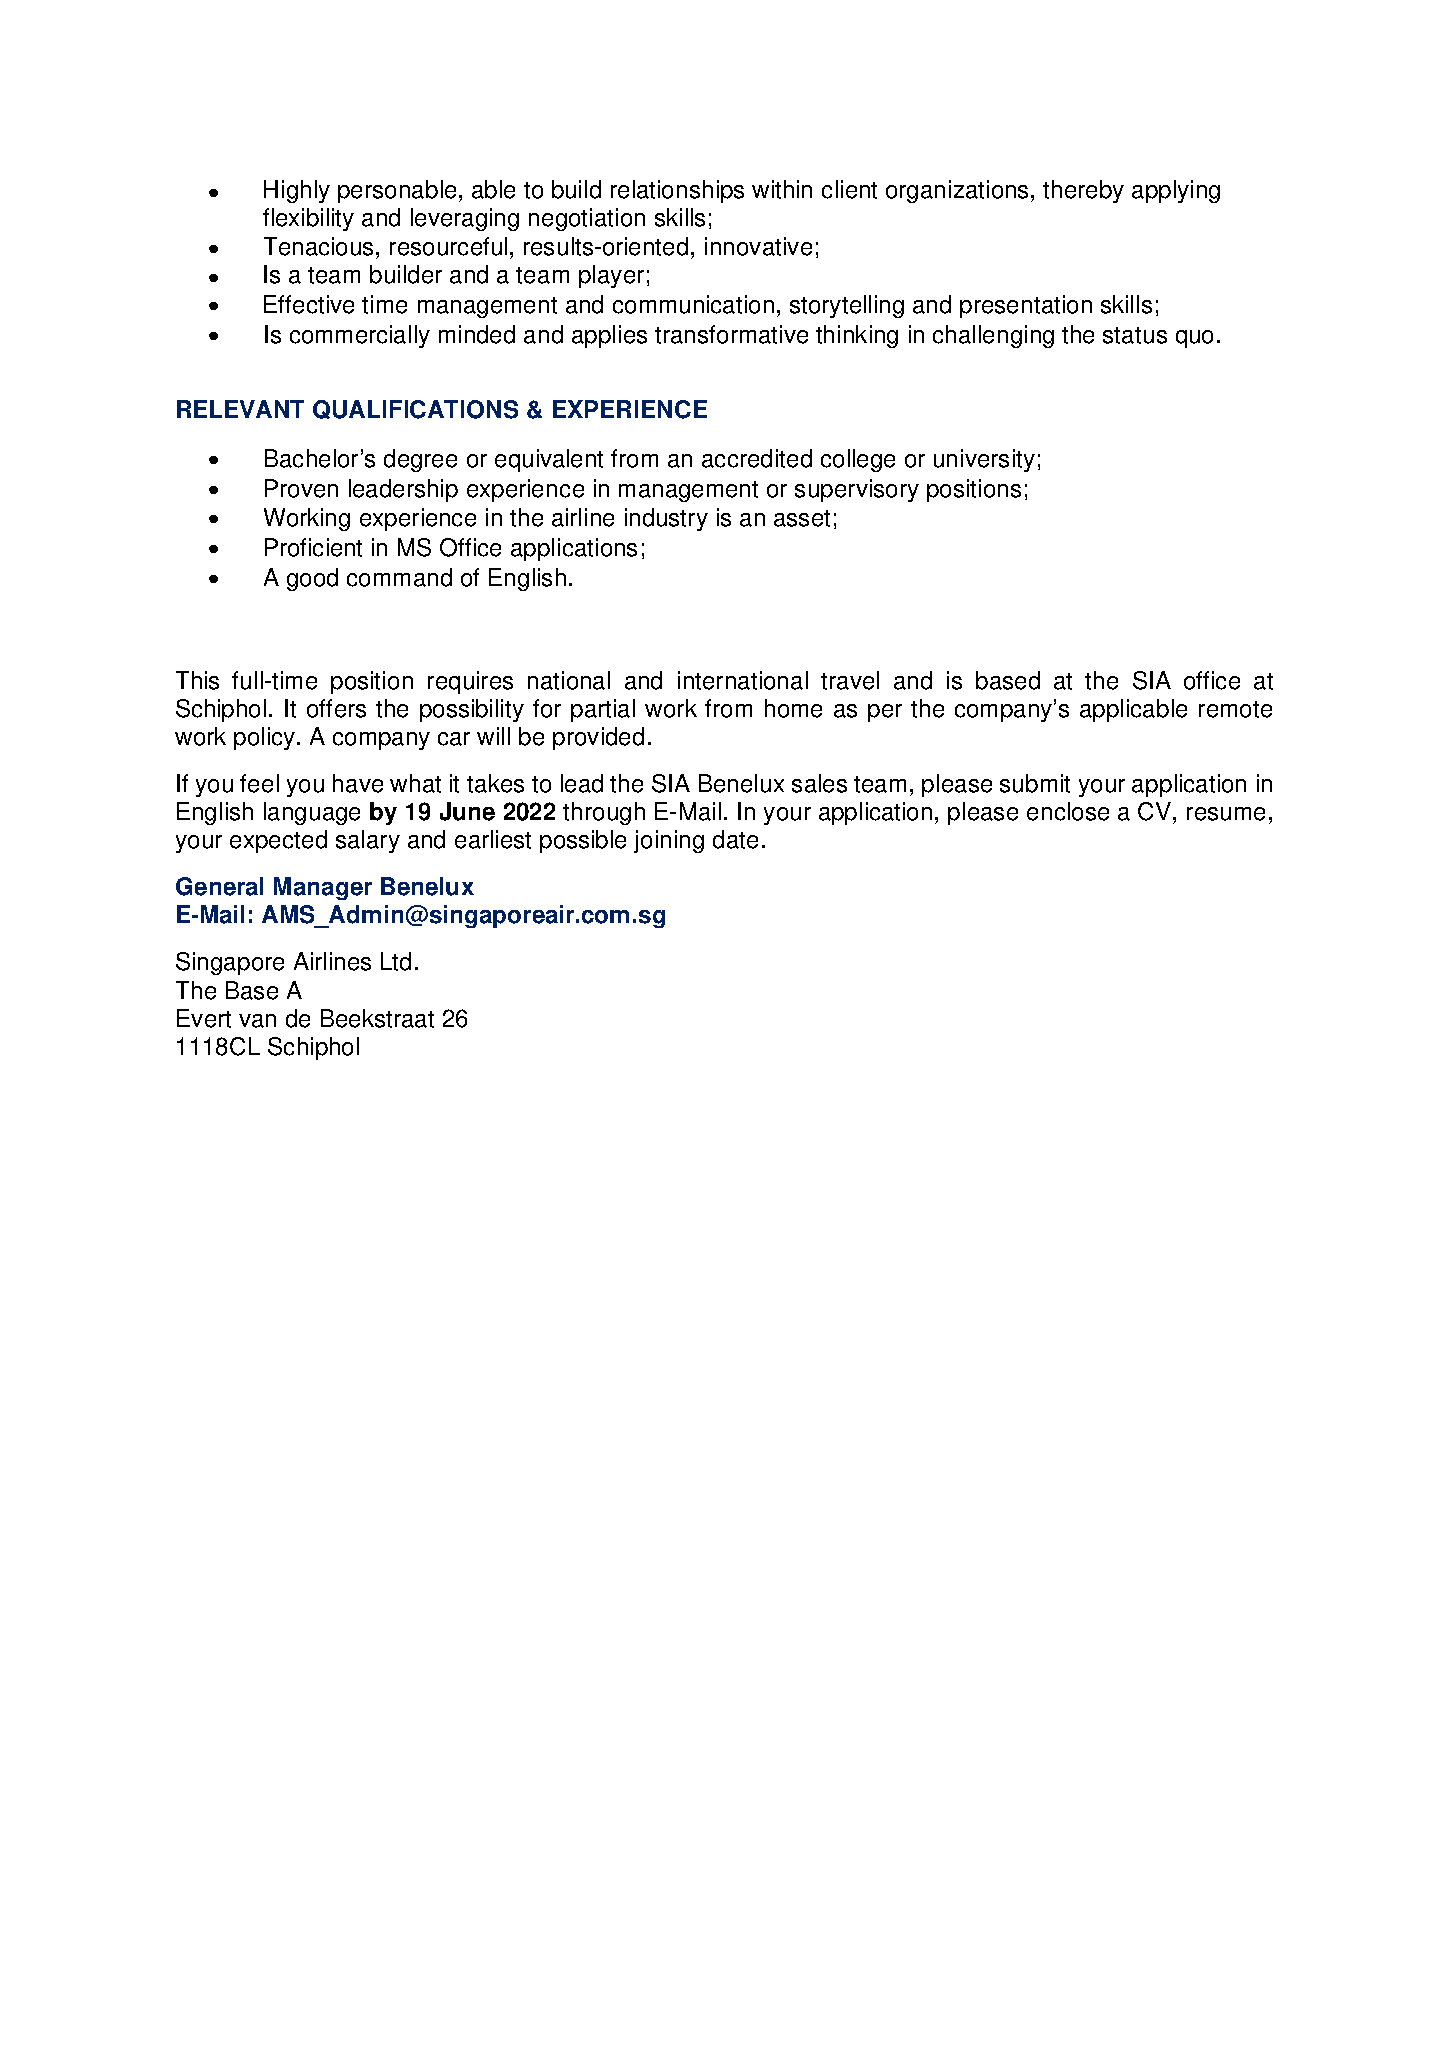 The image size is (1448, 2048). I want to click on flexibility, so click(308, 219).
